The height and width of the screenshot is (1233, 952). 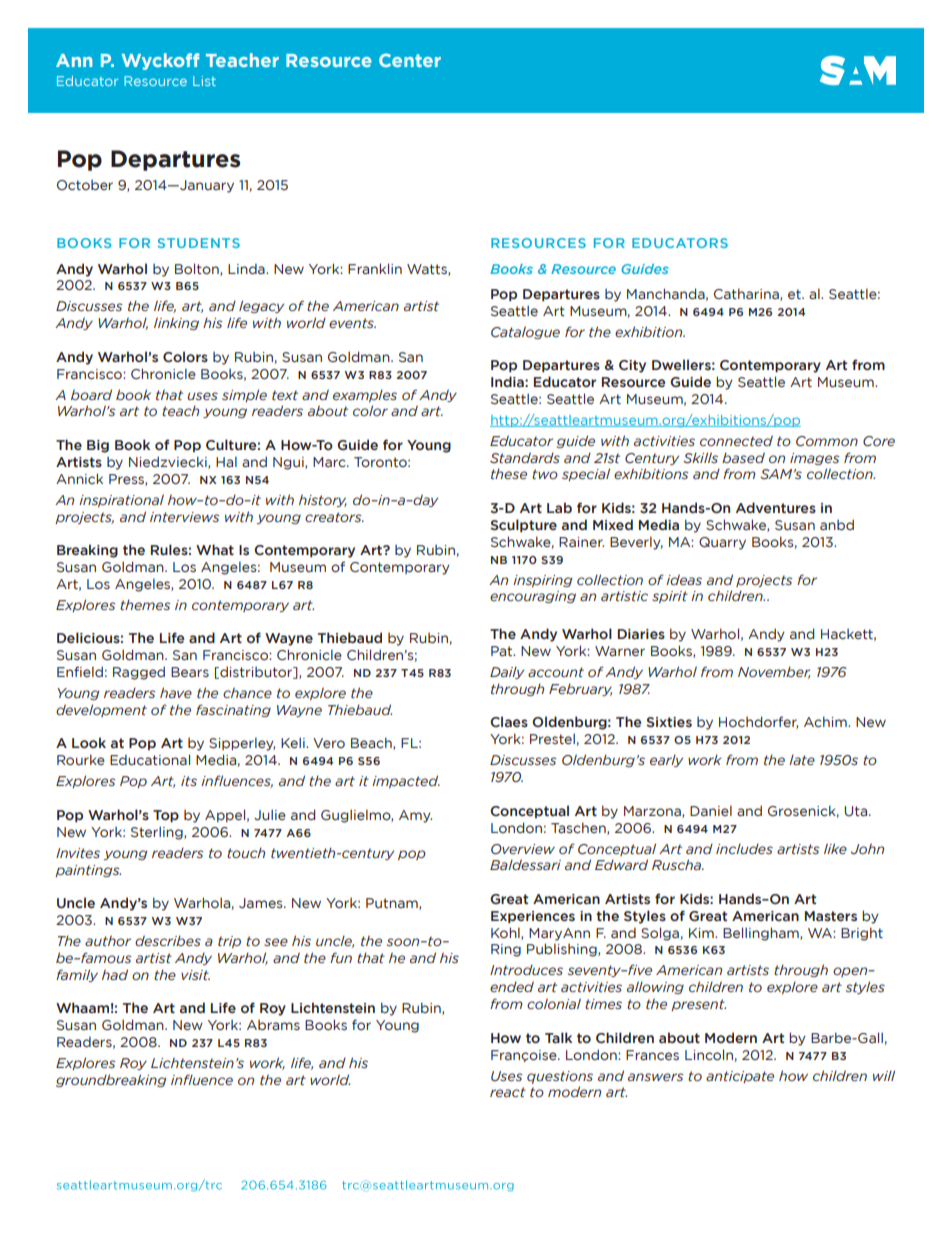 I want to click on Center, so click(x=410, y=60).
